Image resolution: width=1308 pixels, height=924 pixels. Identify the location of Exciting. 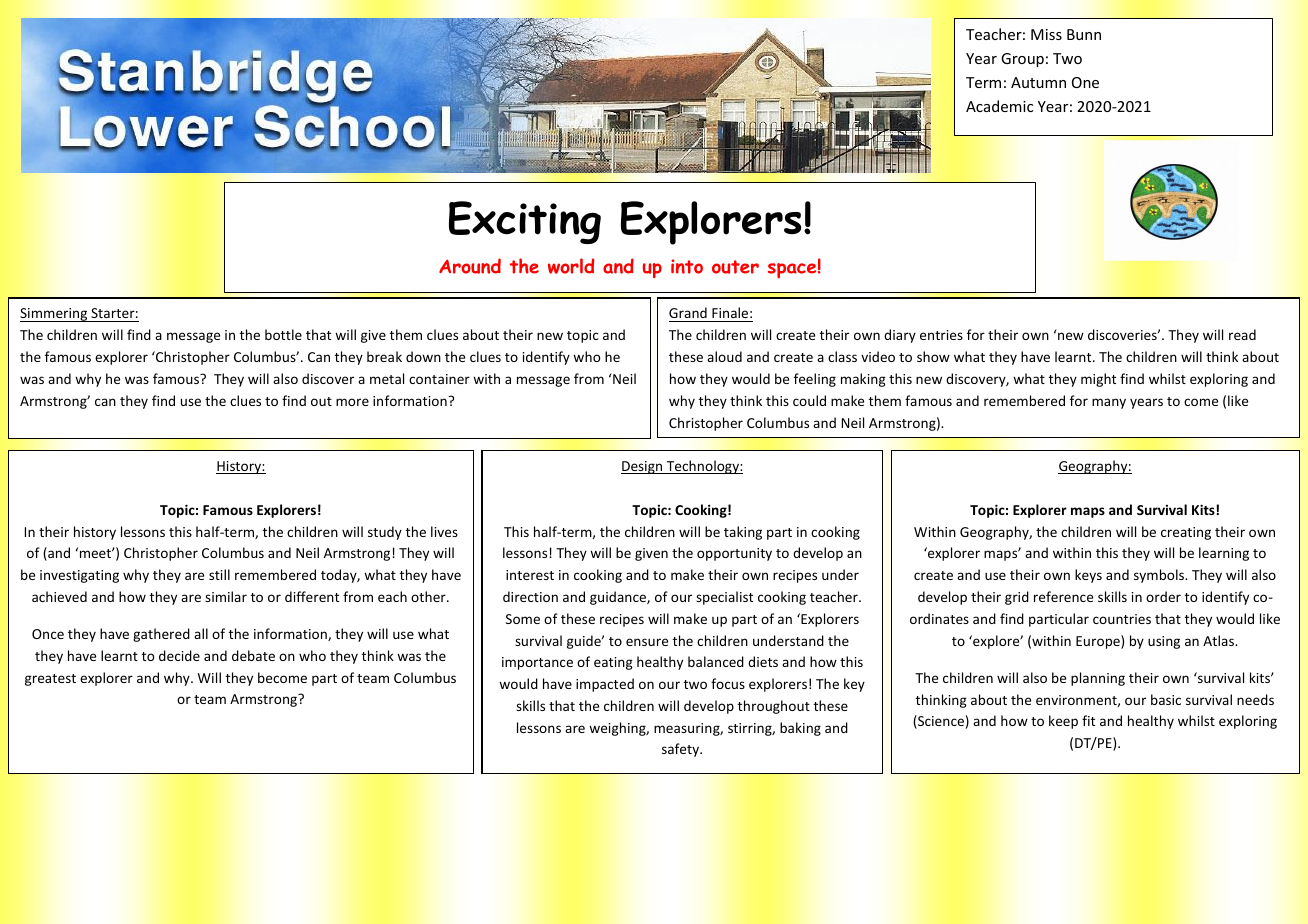
(525, 222).
